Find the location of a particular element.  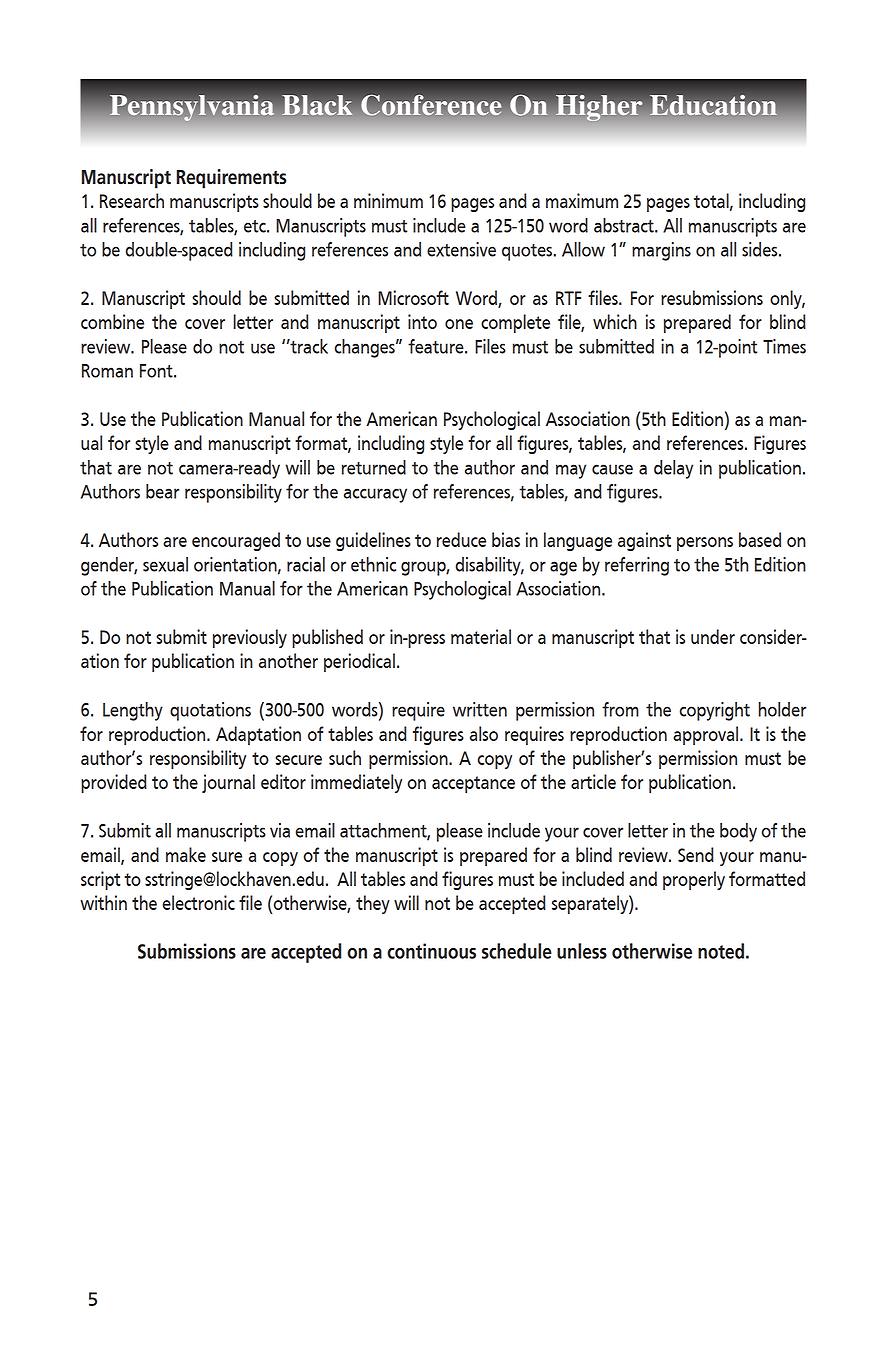

noted is located at coordinates (721, 951).
